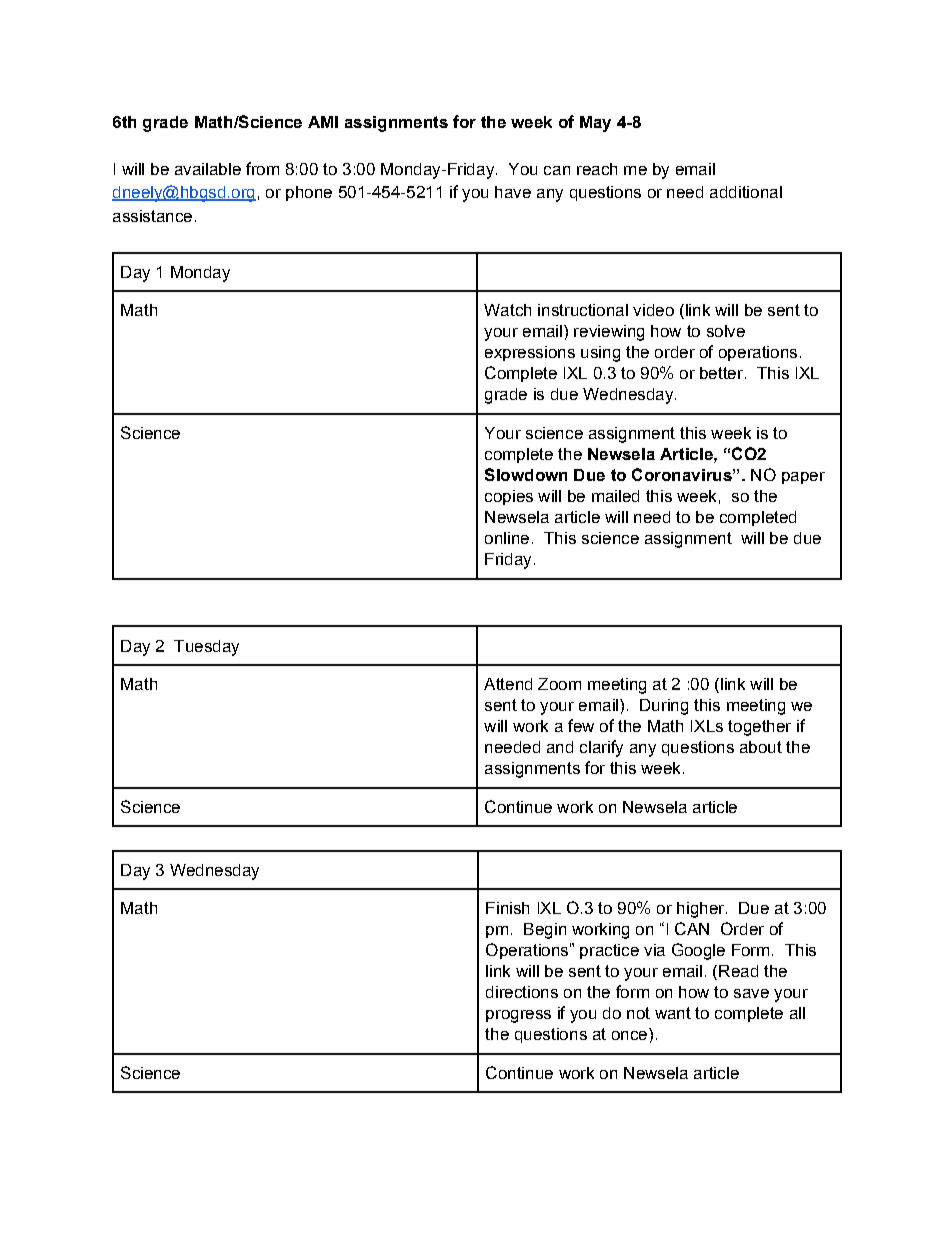  What do you see at coordinates (615, 496) in the screenshot?
I see `mailed` at bounding box center [615, 496].
